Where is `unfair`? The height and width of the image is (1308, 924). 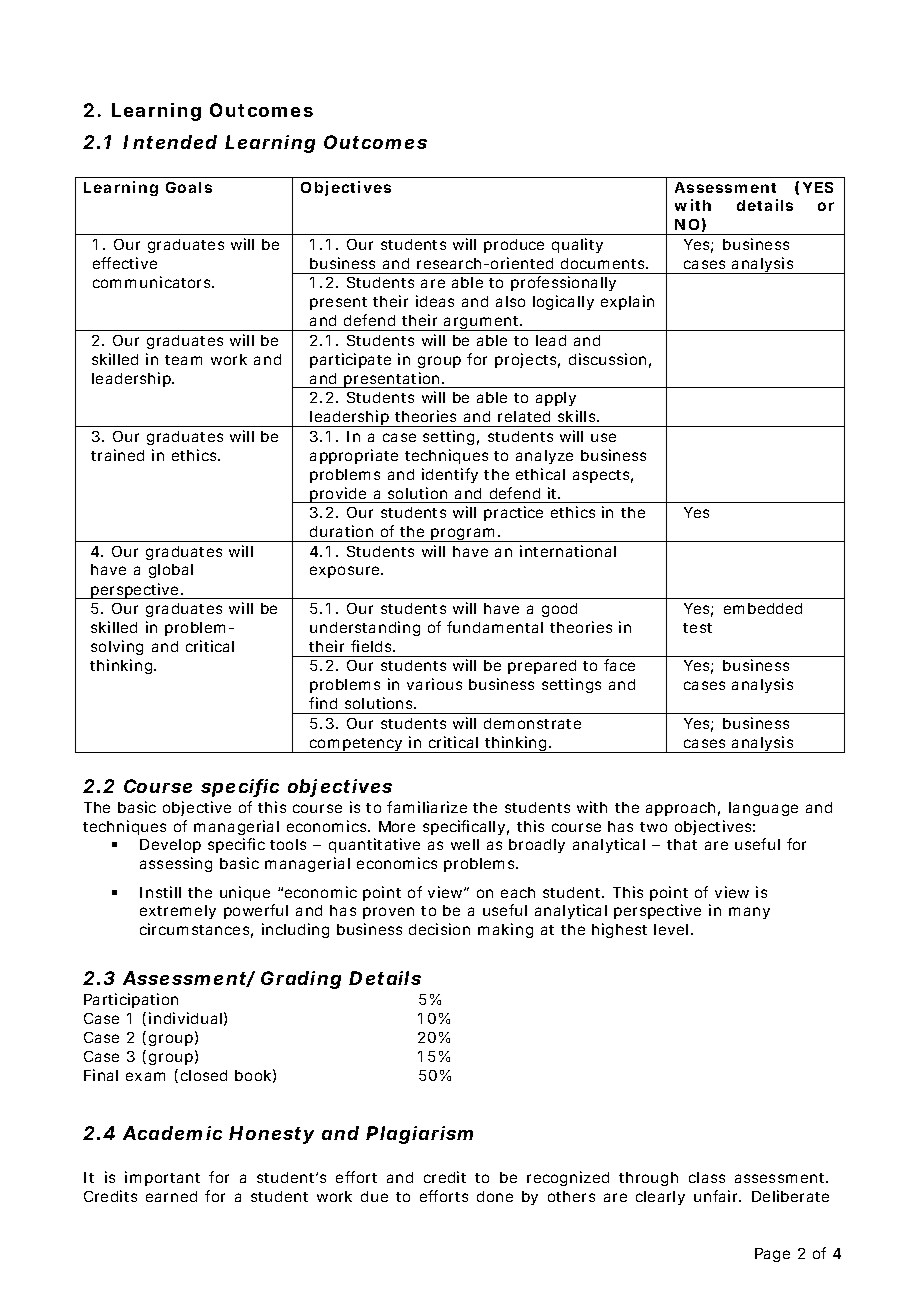 unfair is located at coordinates (717, 1196).
